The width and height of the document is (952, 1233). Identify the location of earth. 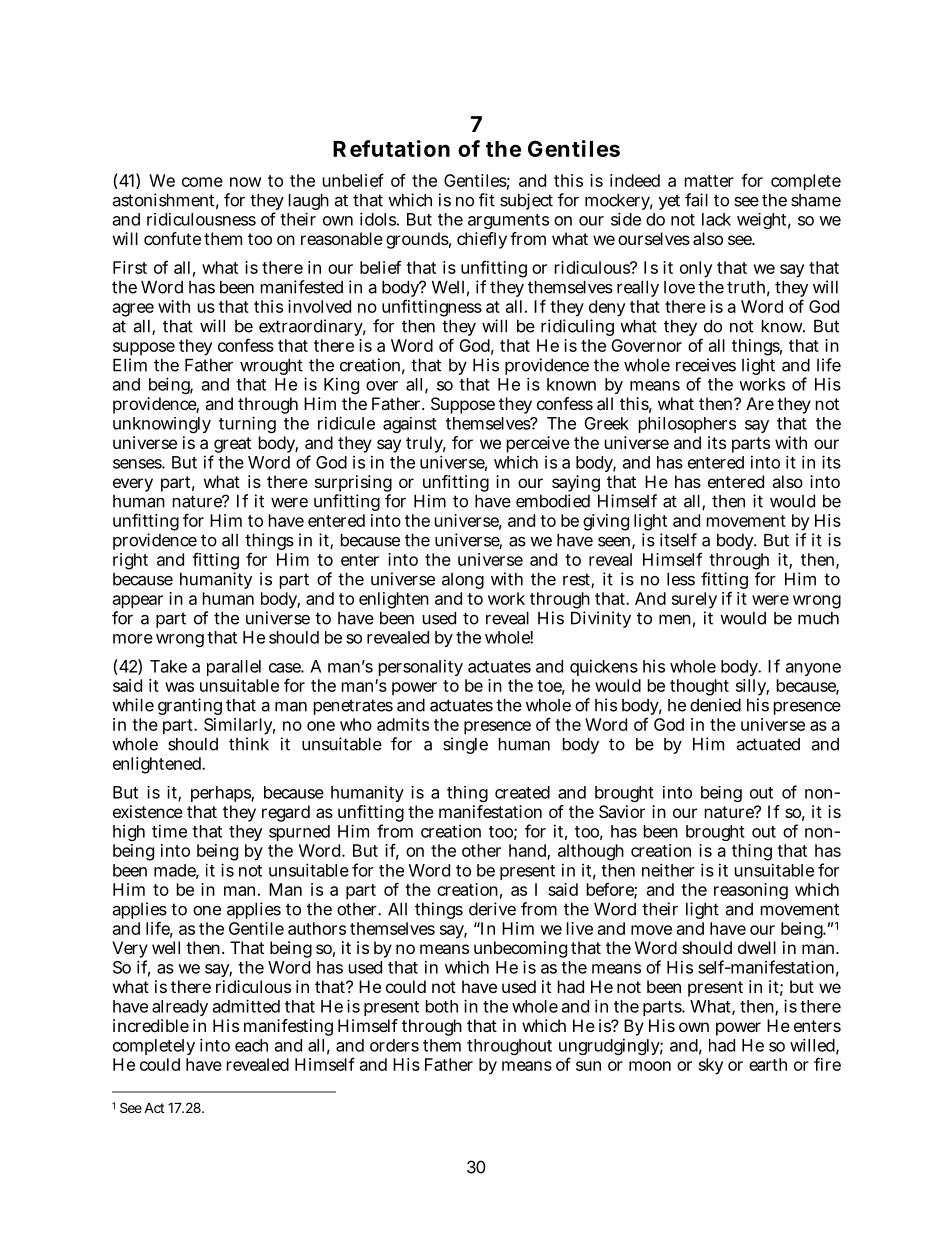
(768, 1064).
